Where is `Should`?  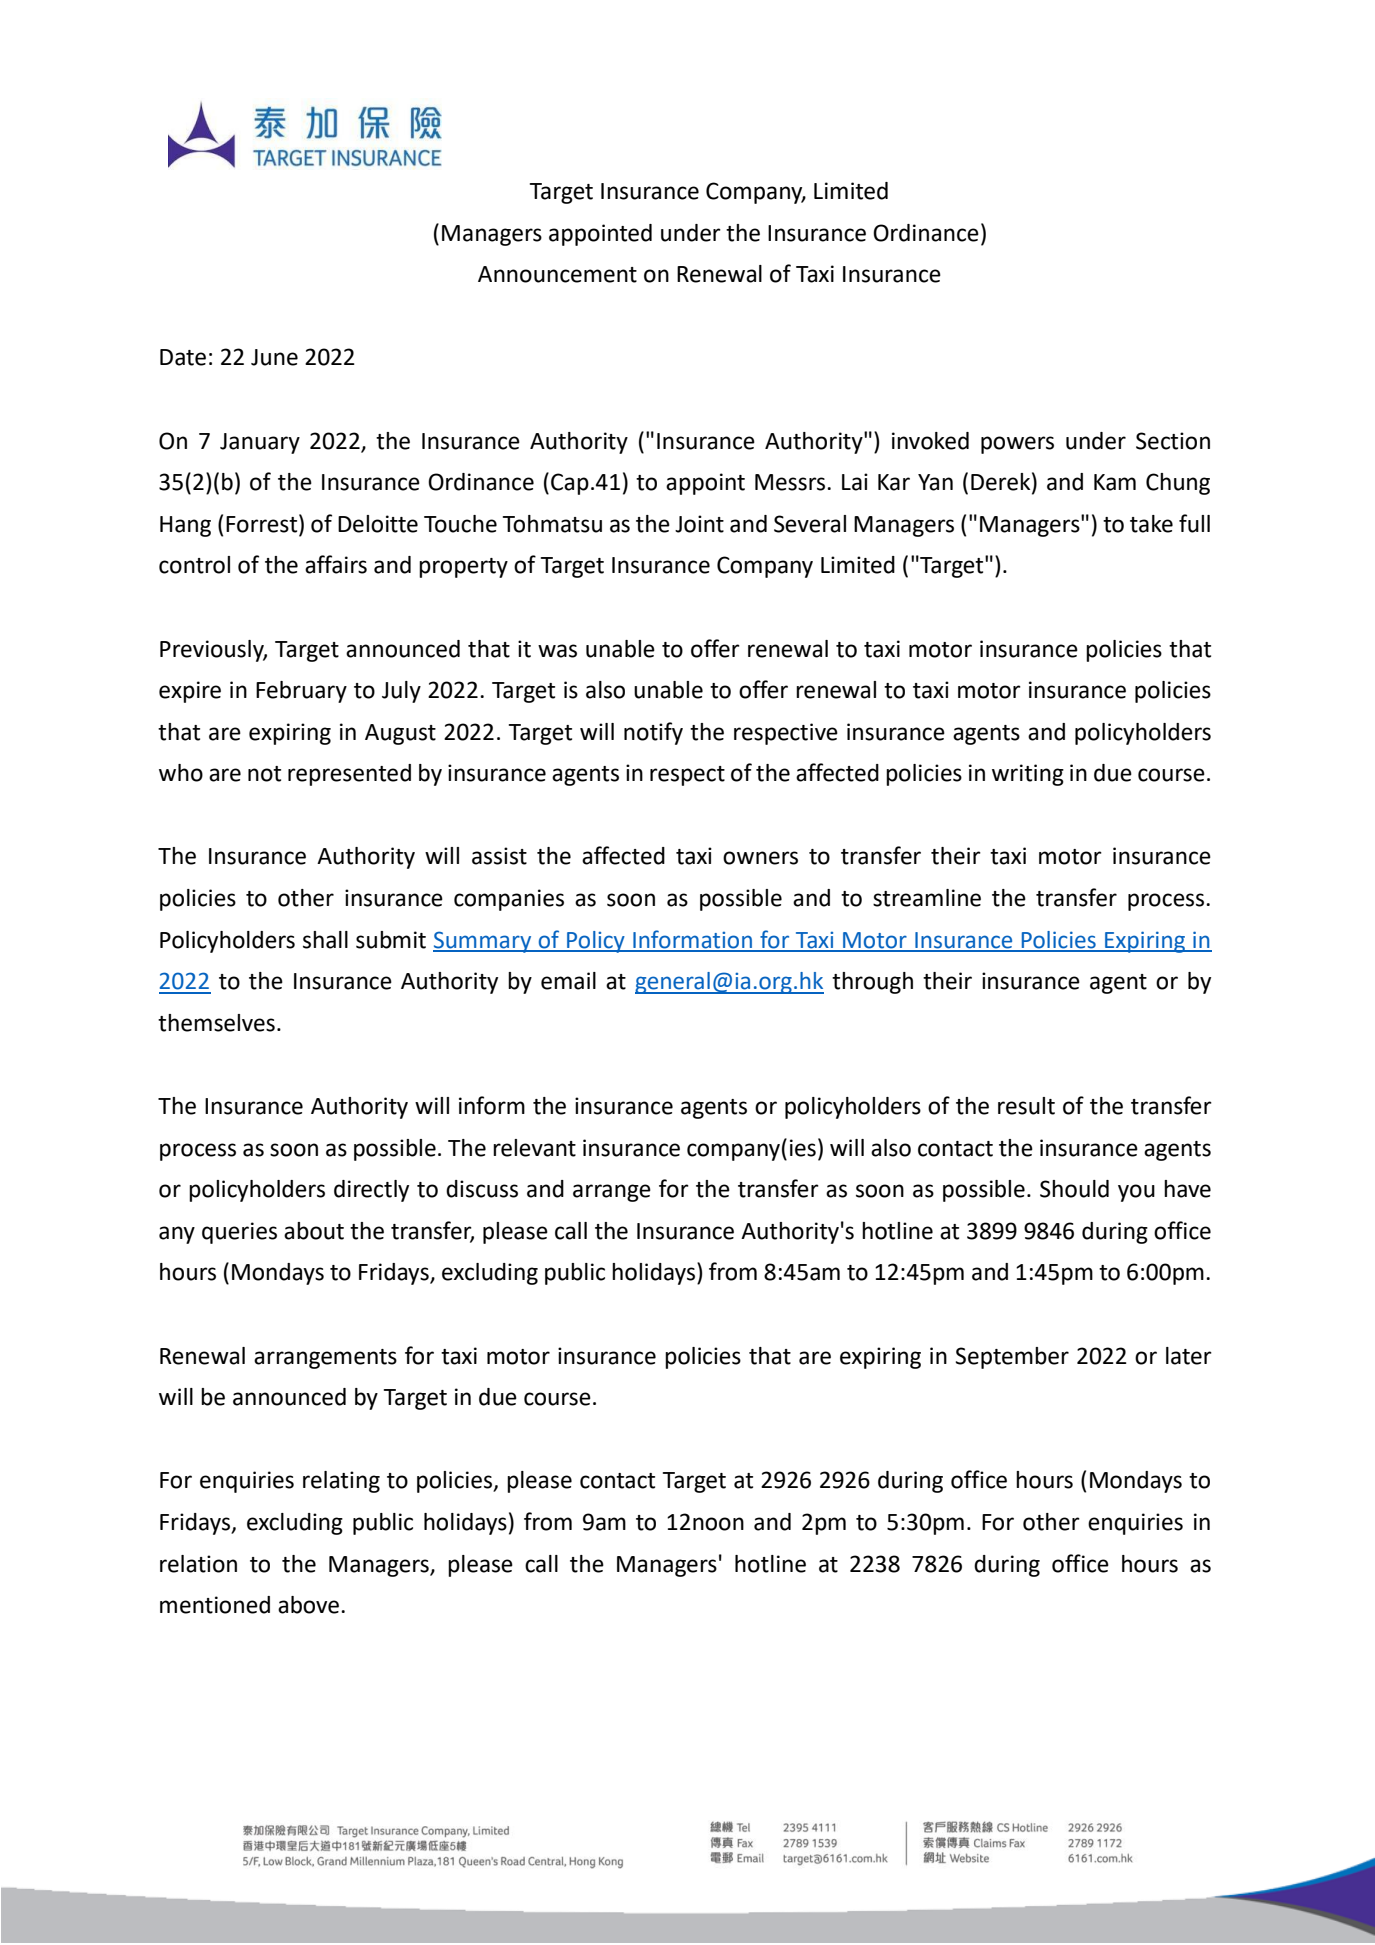 Should is located at coordinates (1074, 1189).
